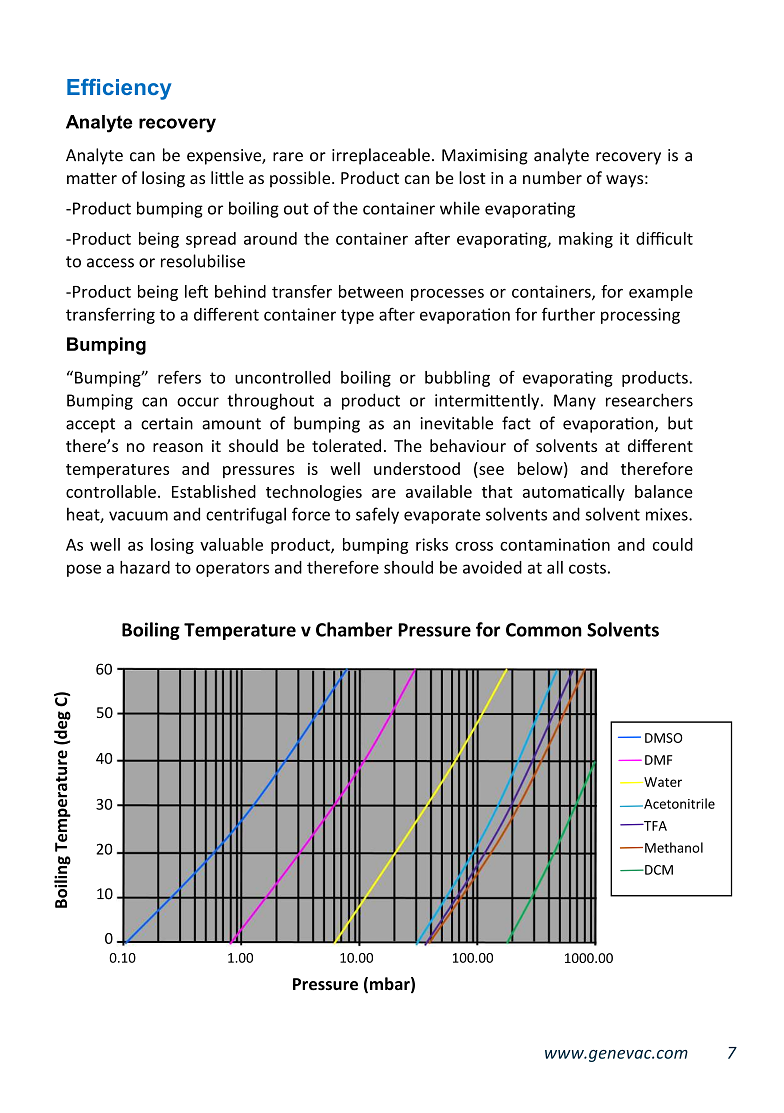  Describe the element at coordinates (381, 156) in the screenshot. I see `irreplaceable` at that location.
